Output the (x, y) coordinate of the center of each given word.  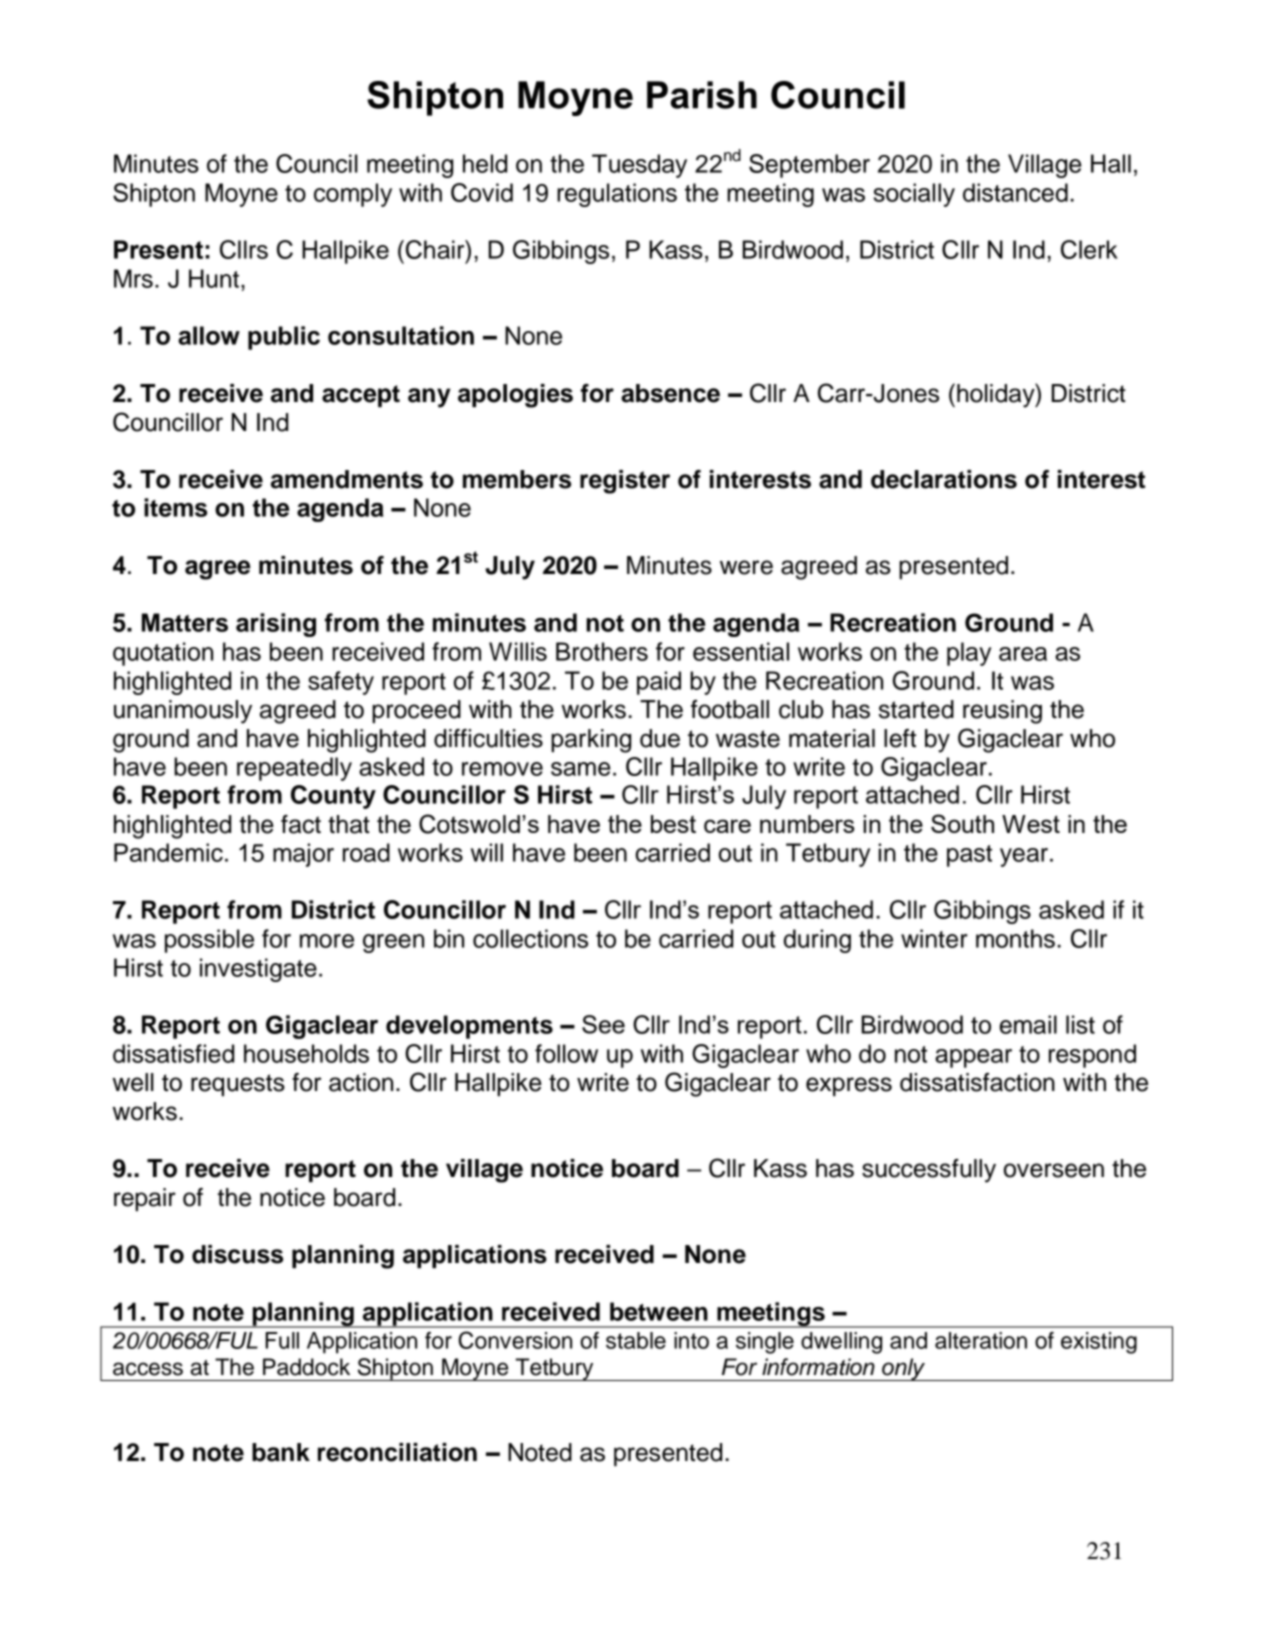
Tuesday (639, 166)
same (580, 769)
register (625, 482)
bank (281, 1452)
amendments (347, 479)
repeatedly (294, 769)
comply (353, 195)
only (903, 1369)
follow (566, 1053)
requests (238, 1085)
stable (636, 1340)
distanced (1015, 192)
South (962, 823)
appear (973, 1058)
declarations (944, 479)
